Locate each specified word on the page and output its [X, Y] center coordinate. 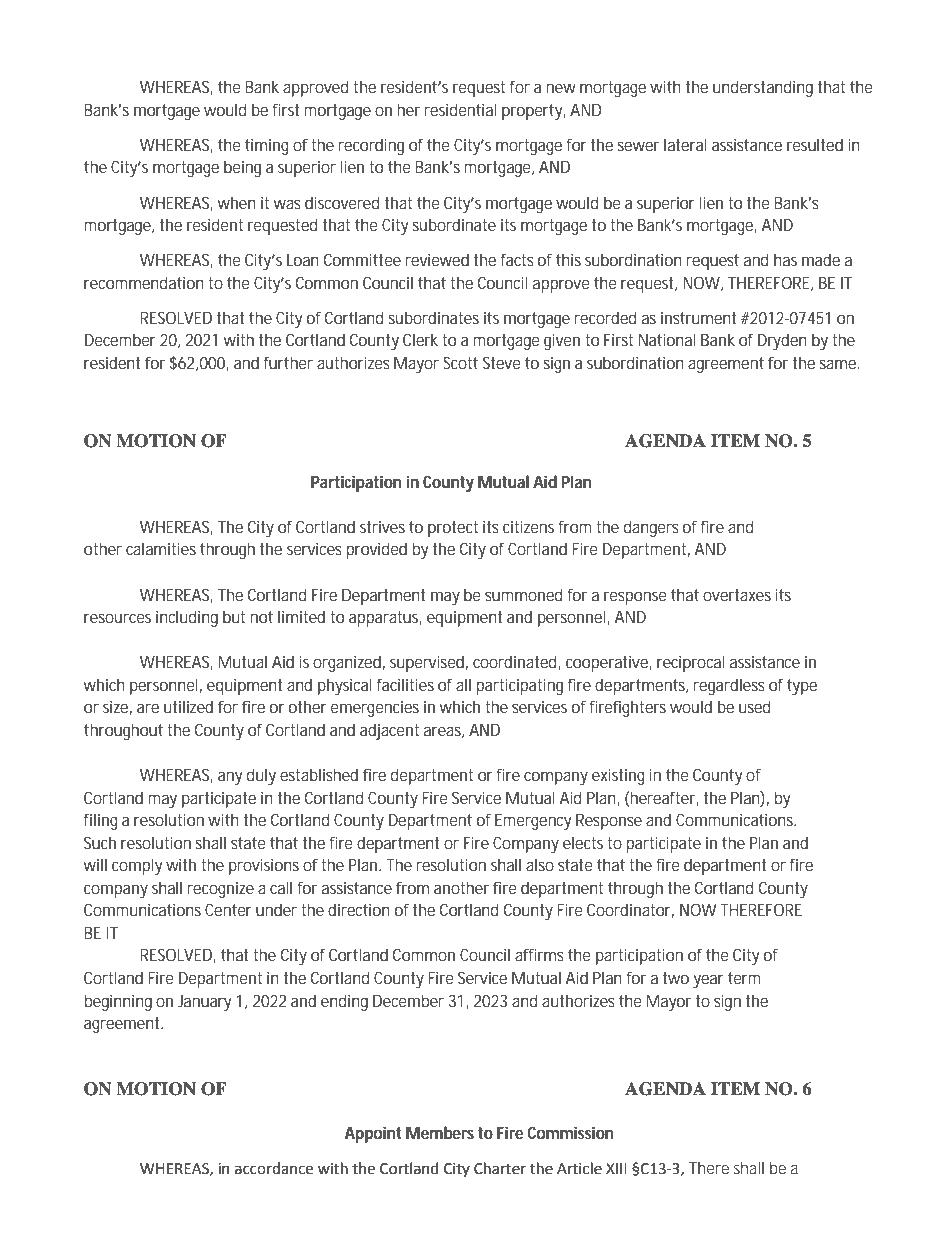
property [533, 112]
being [242, 168]
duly [261, 776]
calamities [161, 548]
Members [440, 1132]
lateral [685, 144]
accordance [274, 1168]
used [755, 706]
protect [453, 529]
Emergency [533, 822]
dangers [651, 528]
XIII [616, 1168]
